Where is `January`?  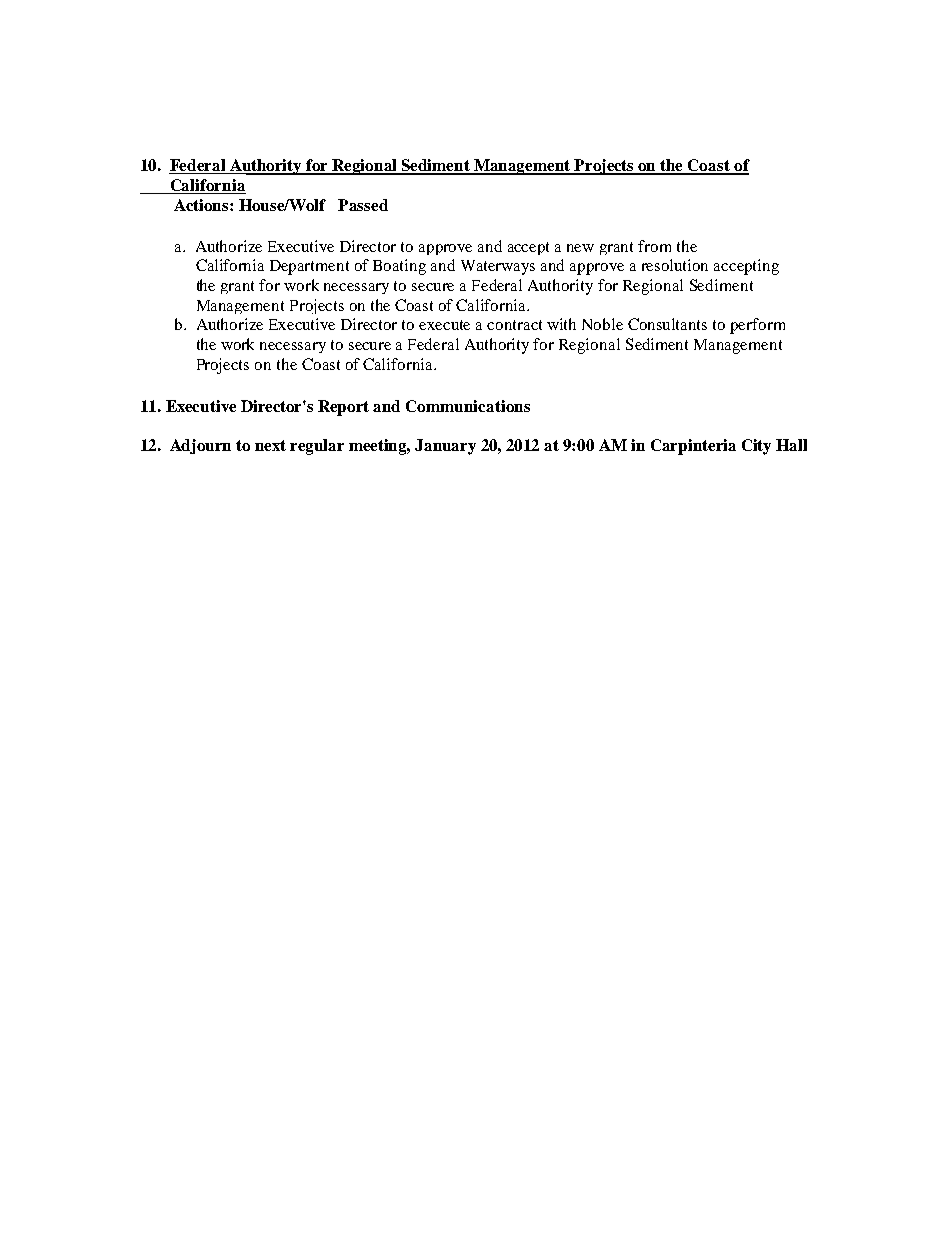 January is located at coordinates (445, 447).
